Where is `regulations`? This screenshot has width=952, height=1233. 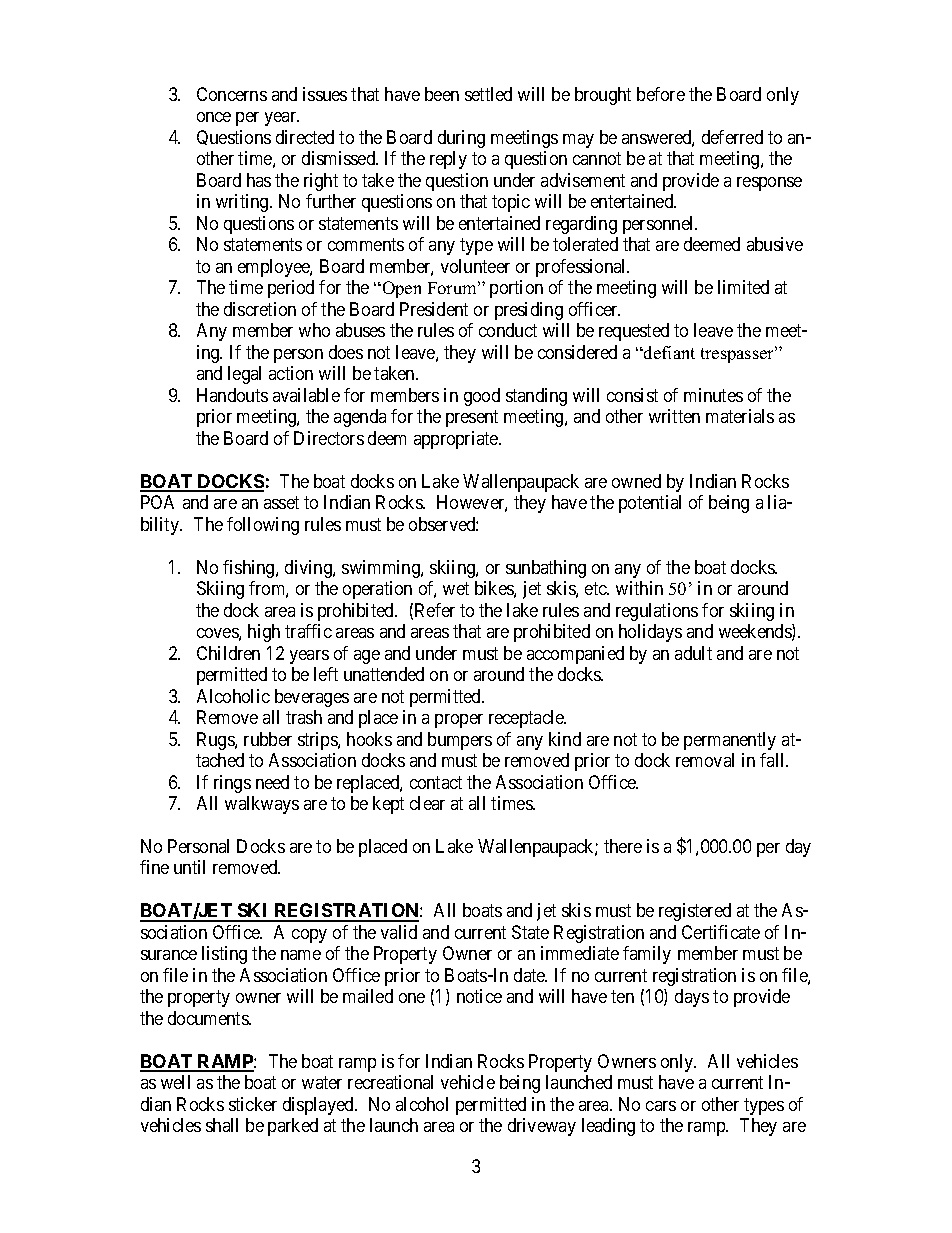 regulations is located at coordinates (657, 612).
